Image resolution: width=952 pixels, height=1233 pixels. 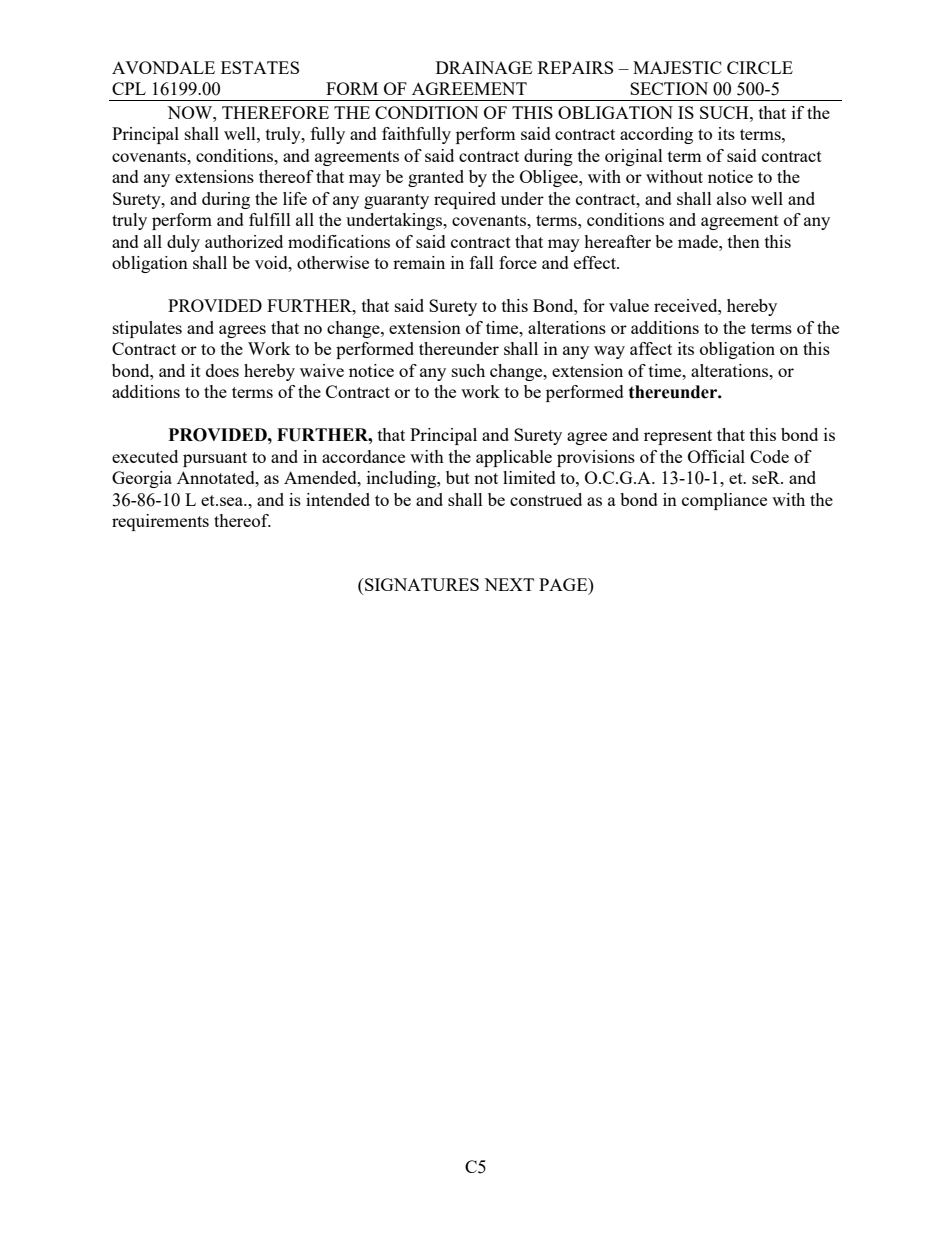 What do you see at coordinates (669, 88) in the screenshot?
I see `SECTION` at bounding box center [669, 88].
